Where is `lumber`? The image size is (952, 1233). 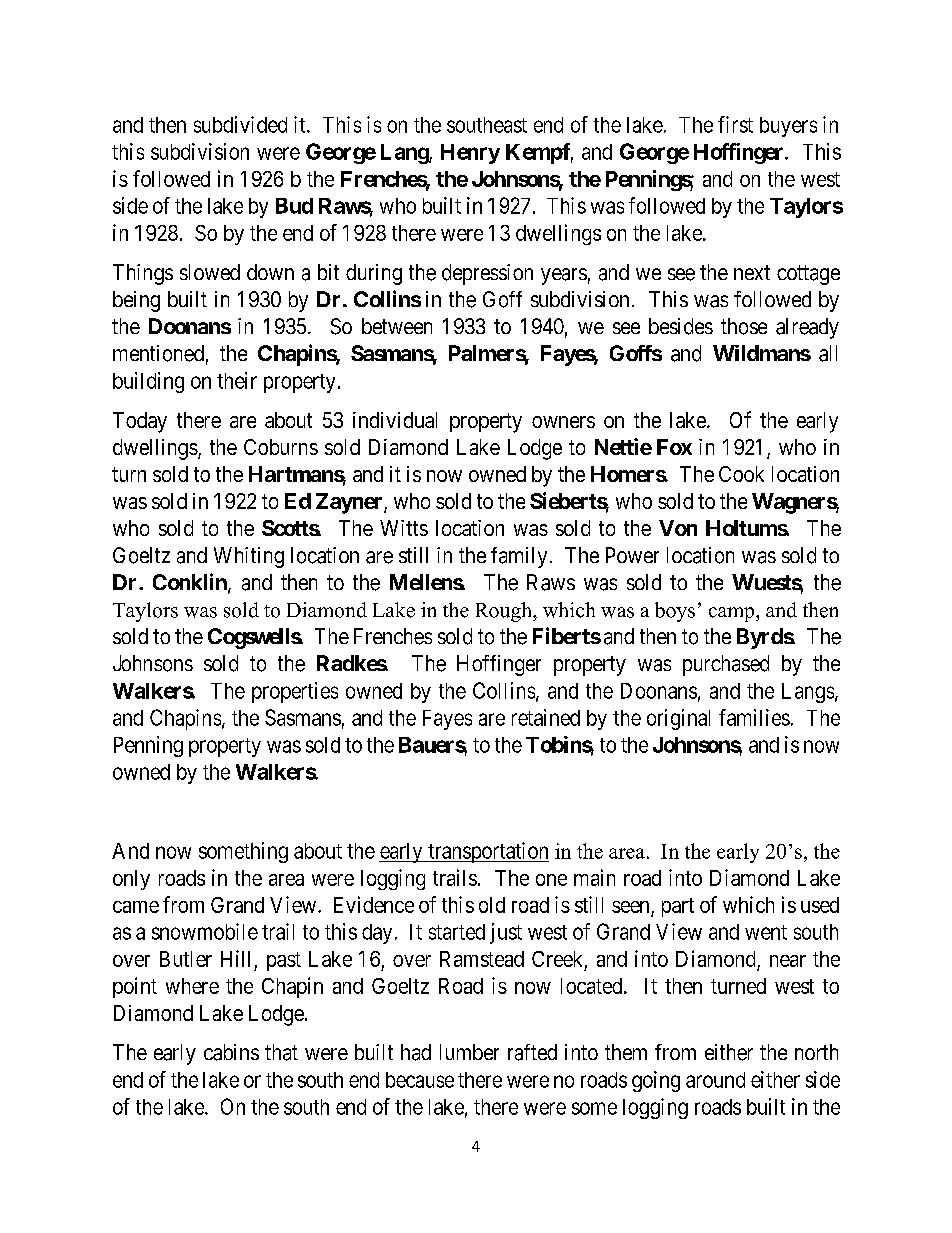
lumber is located at coordinates (469, 1052).
